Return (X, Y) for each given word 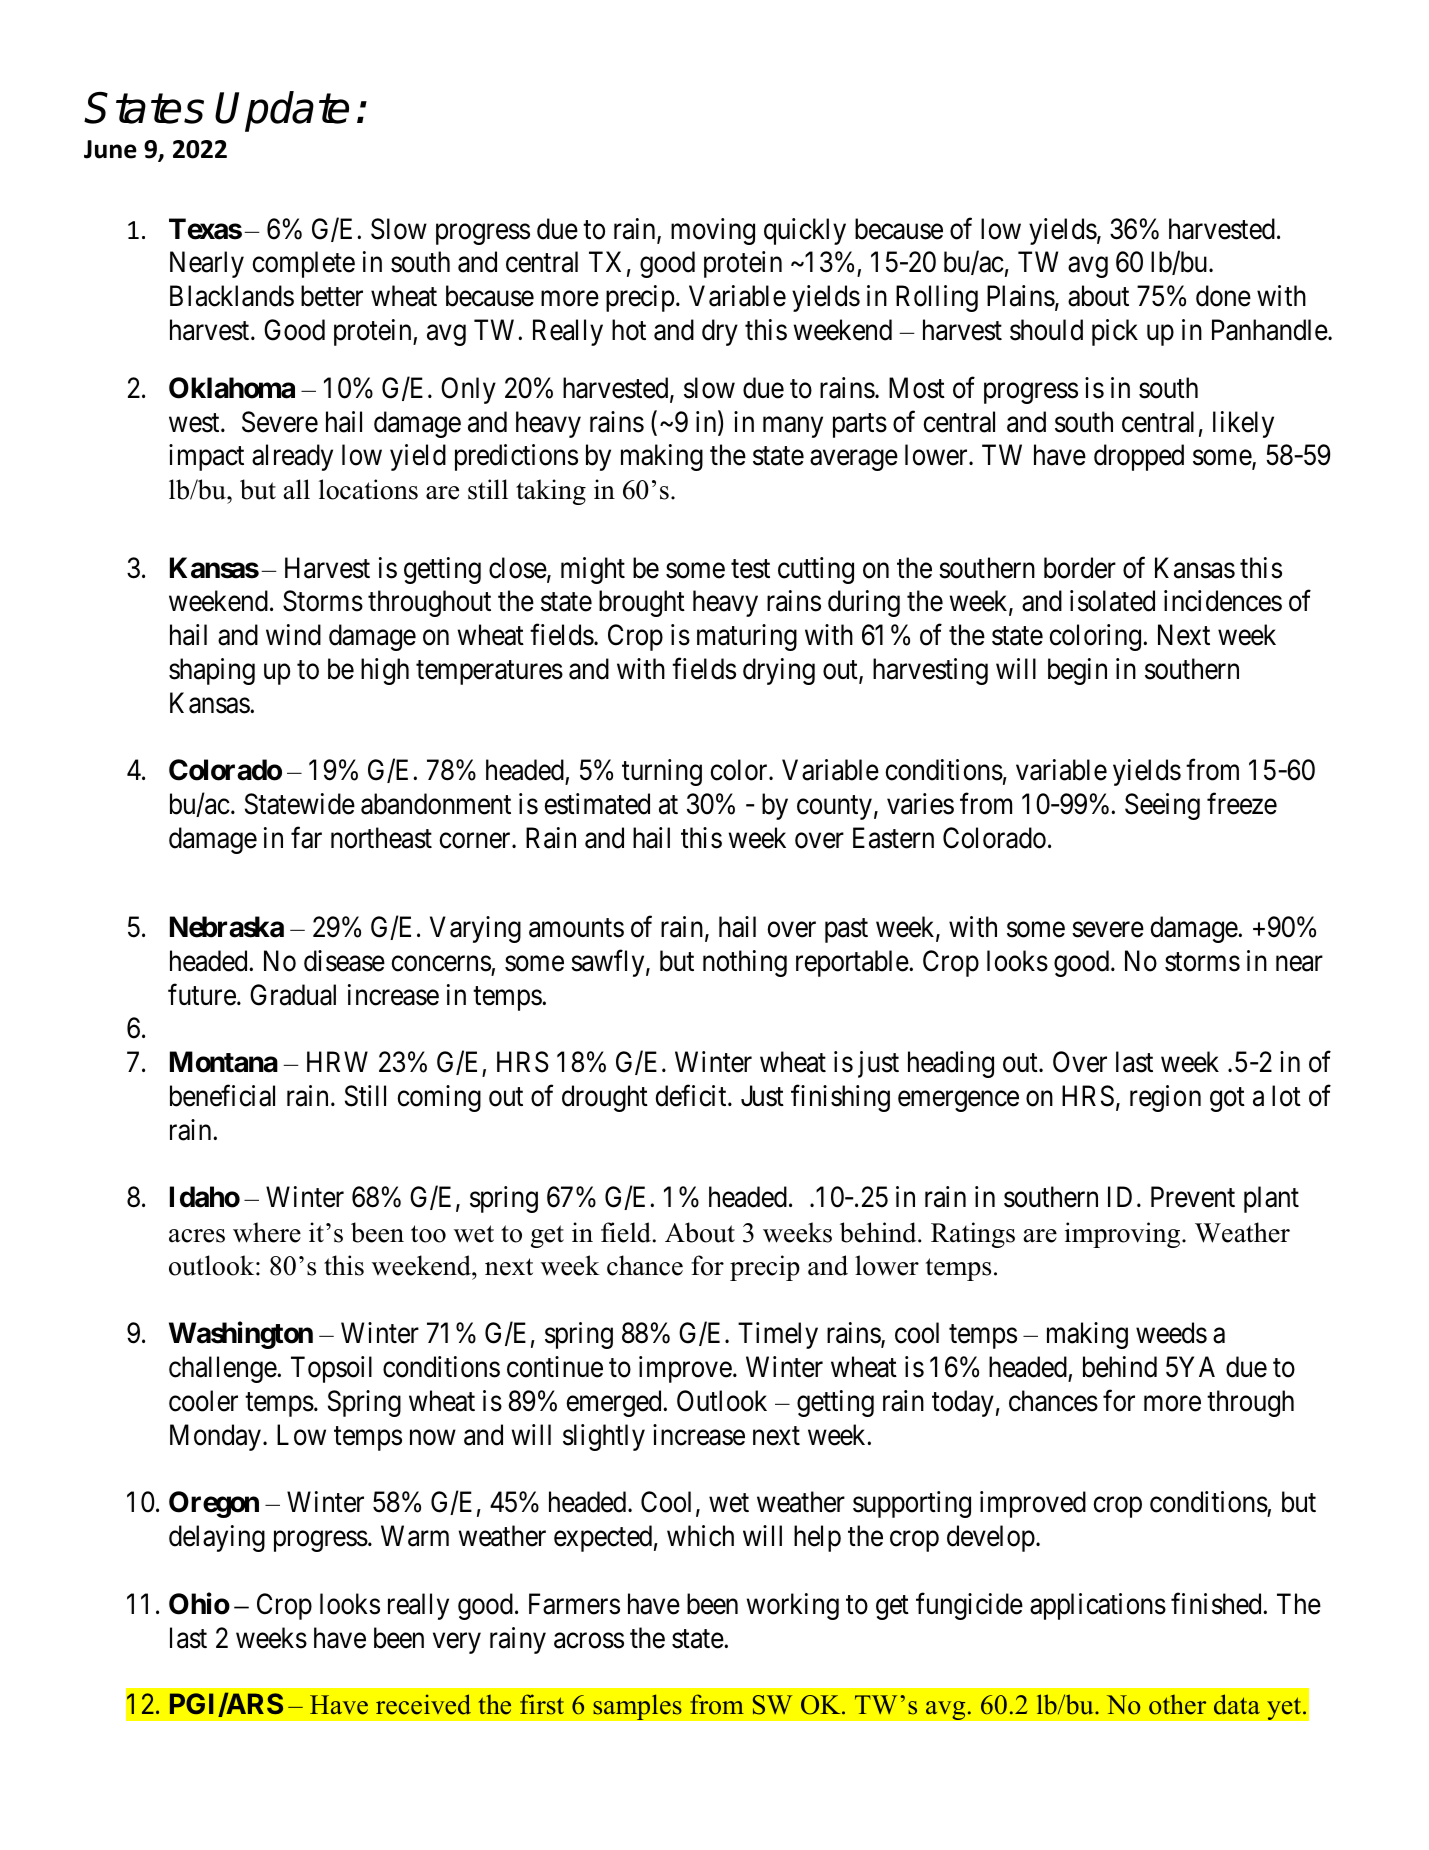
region (1165, 1098)
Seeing (1162, 806)
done (1223, 296)
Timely (778, 1335)
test (750, 569)
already (292, 457)
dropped (1139, 457)
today (963, 1403)
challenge (223, 1369)
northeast (381, 838)
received (423, 1704)
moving (713, 231)
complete (303, 264)
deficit (692, 1096)
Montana (224, 1062)
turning (662, 772)
